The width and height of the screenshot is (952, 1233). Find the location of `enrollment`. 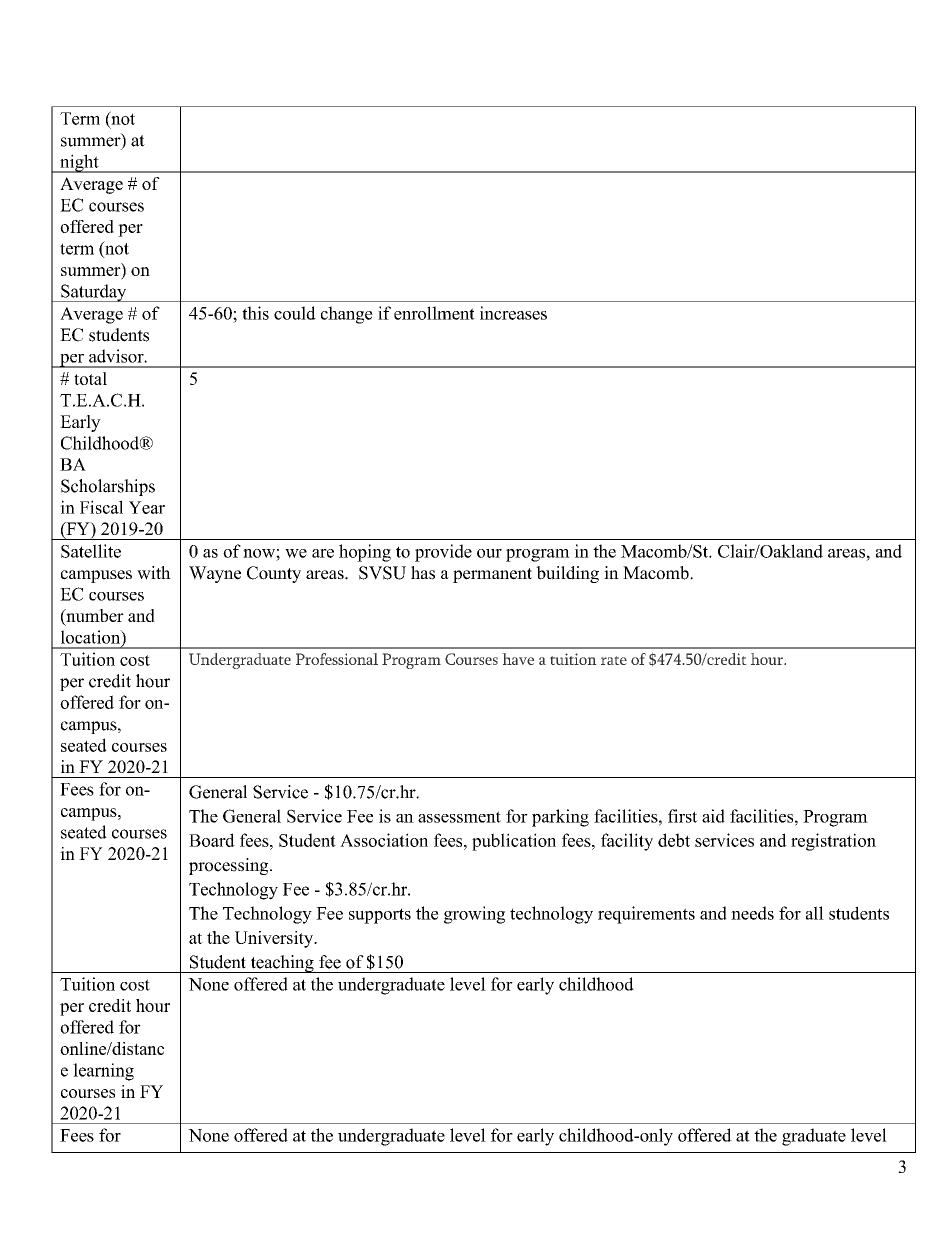

enrollment is located at coordinates (434, 313).
